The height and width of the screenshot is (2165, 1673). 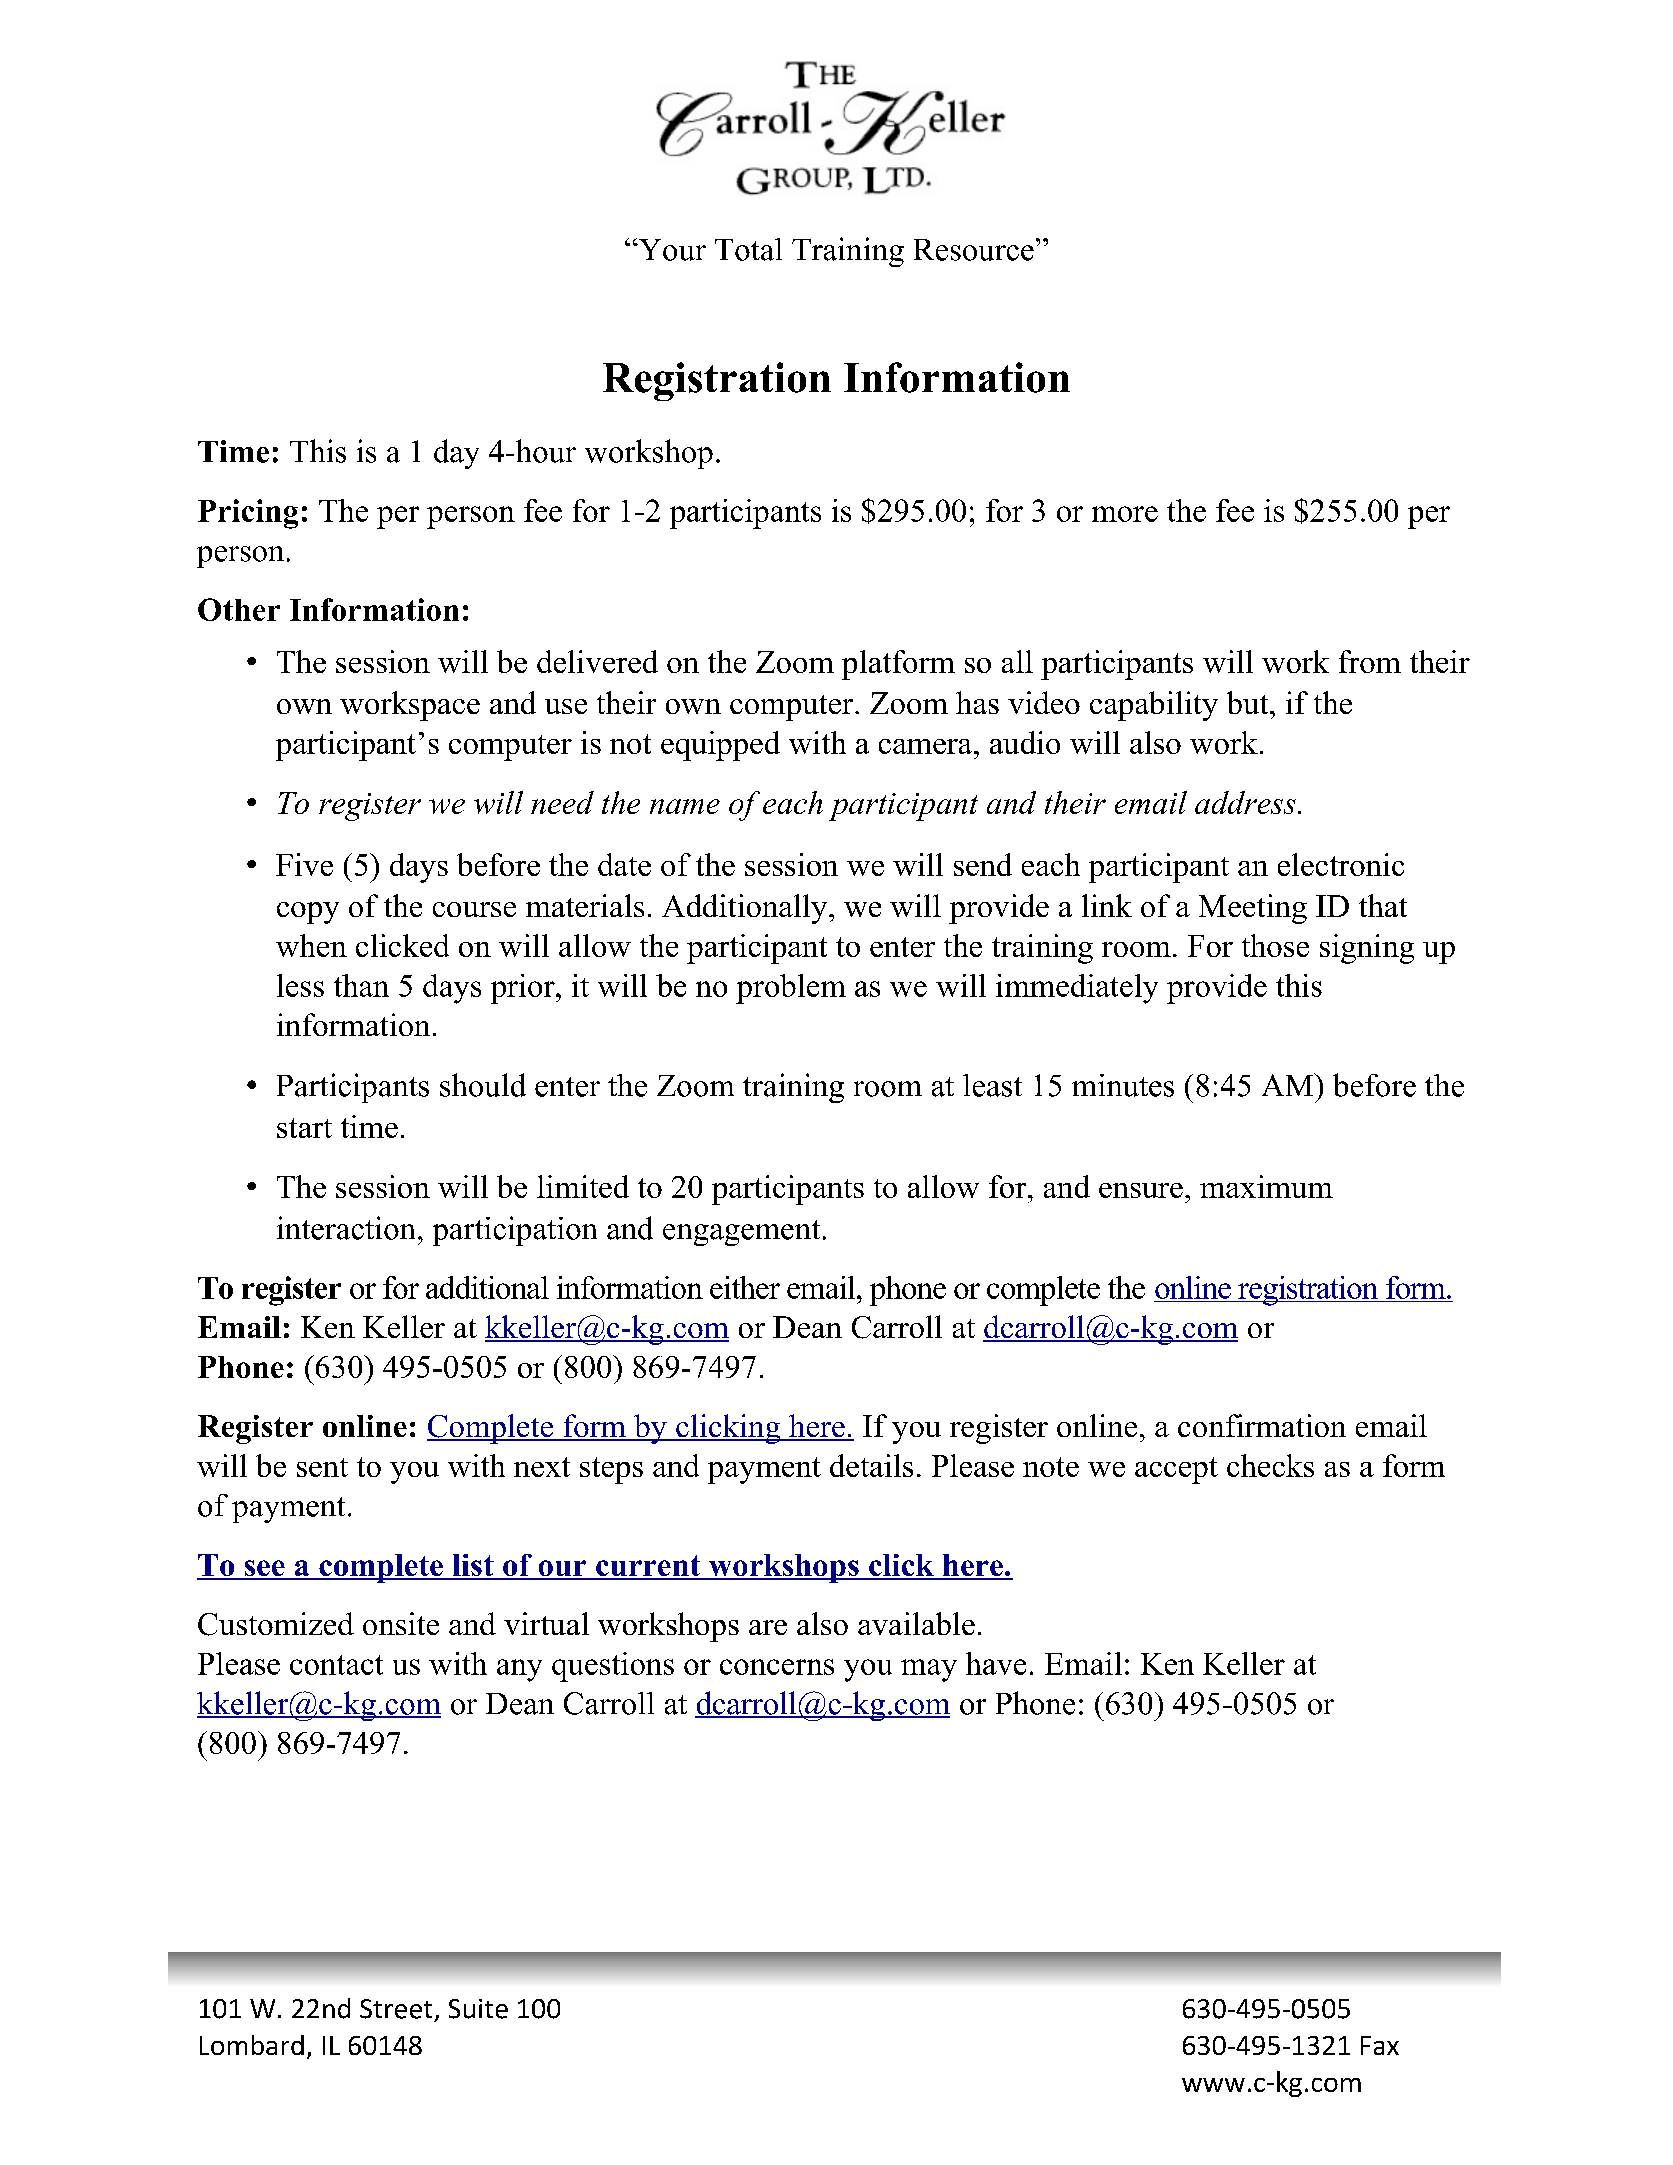 What do you see at coordinates (741, 1233) in the screenshot?
I see `engagement` at bounding box center [741, 1233].
